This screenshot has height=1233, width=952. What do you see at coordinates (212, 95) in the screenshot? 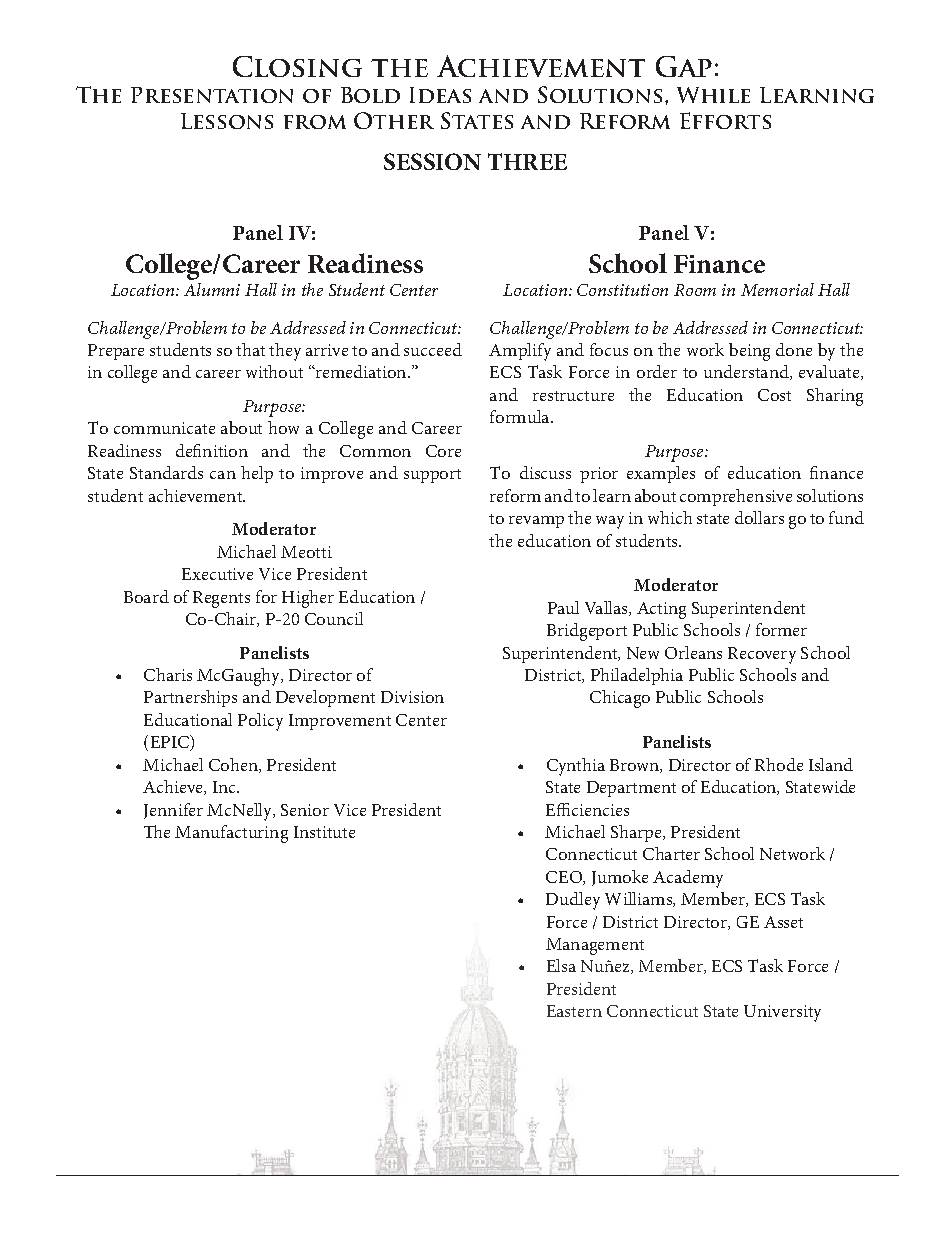
I see `Presentation` at bounding box center [212, 95].
